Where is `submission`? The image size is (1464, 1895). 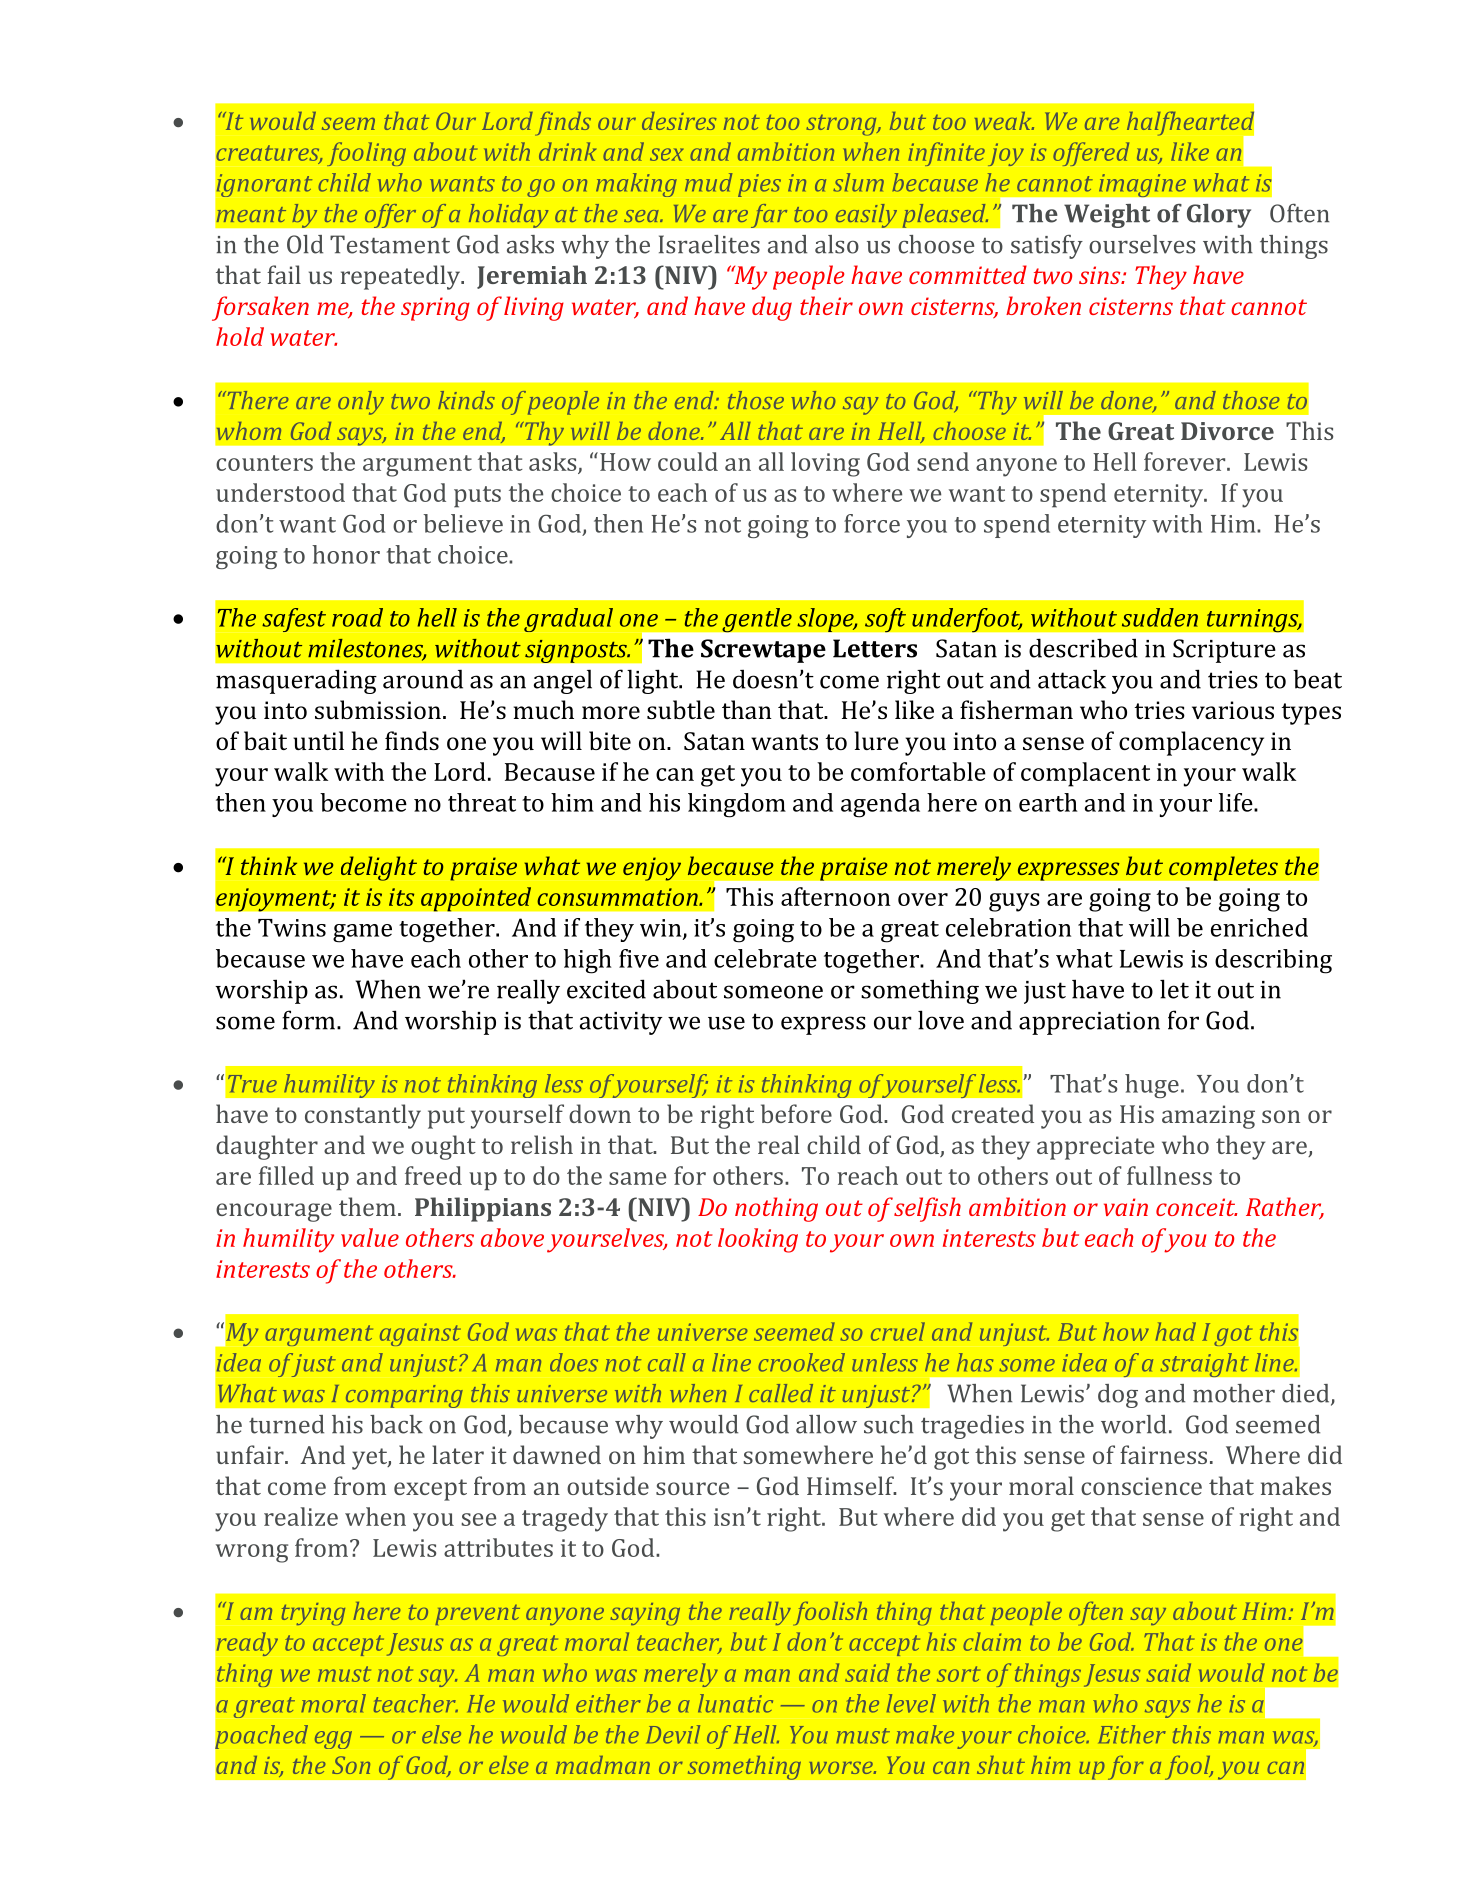 submission is located at coordinates (378, 709).
